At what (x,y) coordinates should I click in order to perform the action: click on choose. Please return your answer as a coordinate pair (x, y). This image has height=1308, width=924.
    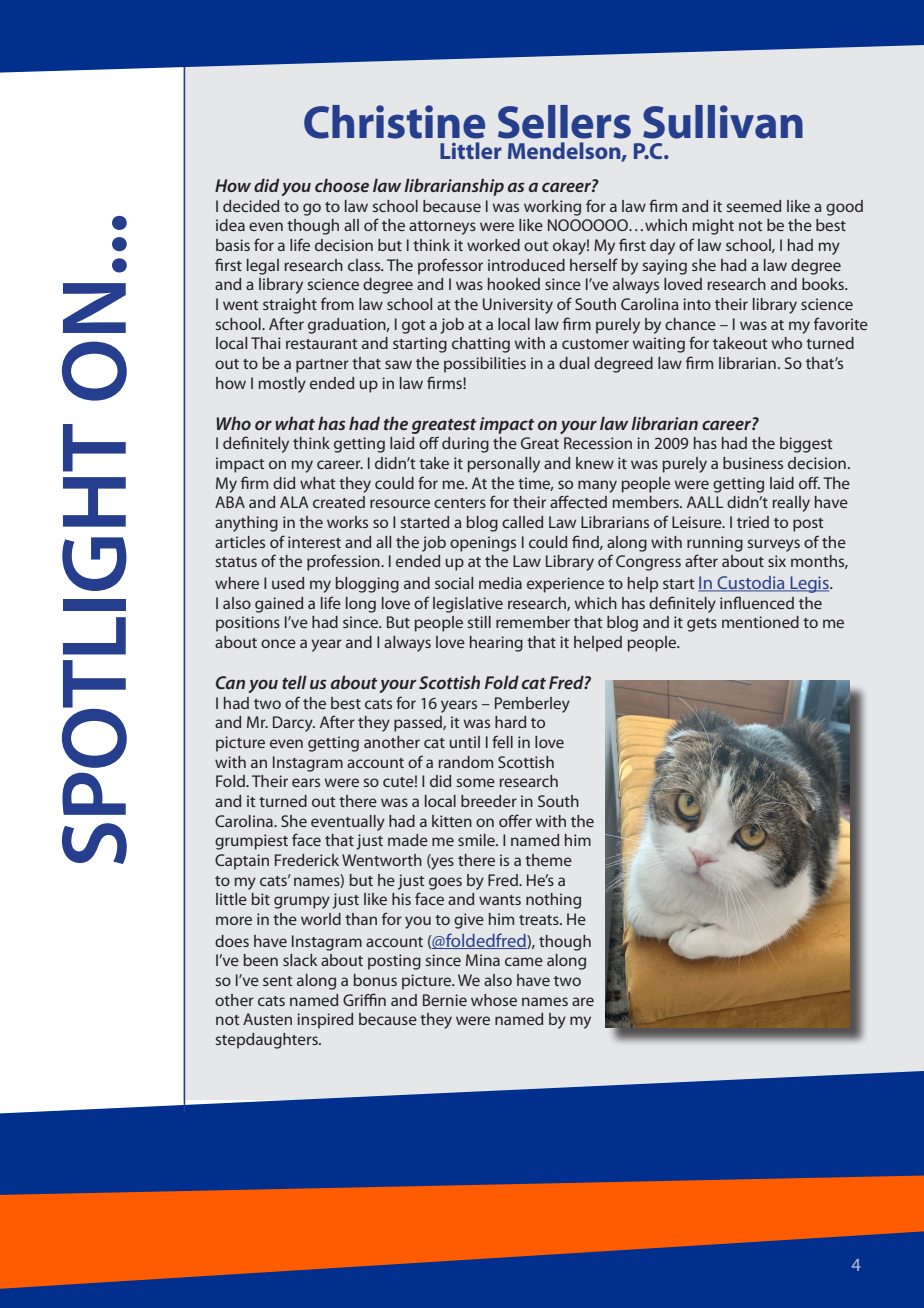
    Looking at the image, I should click on (342, 185).
